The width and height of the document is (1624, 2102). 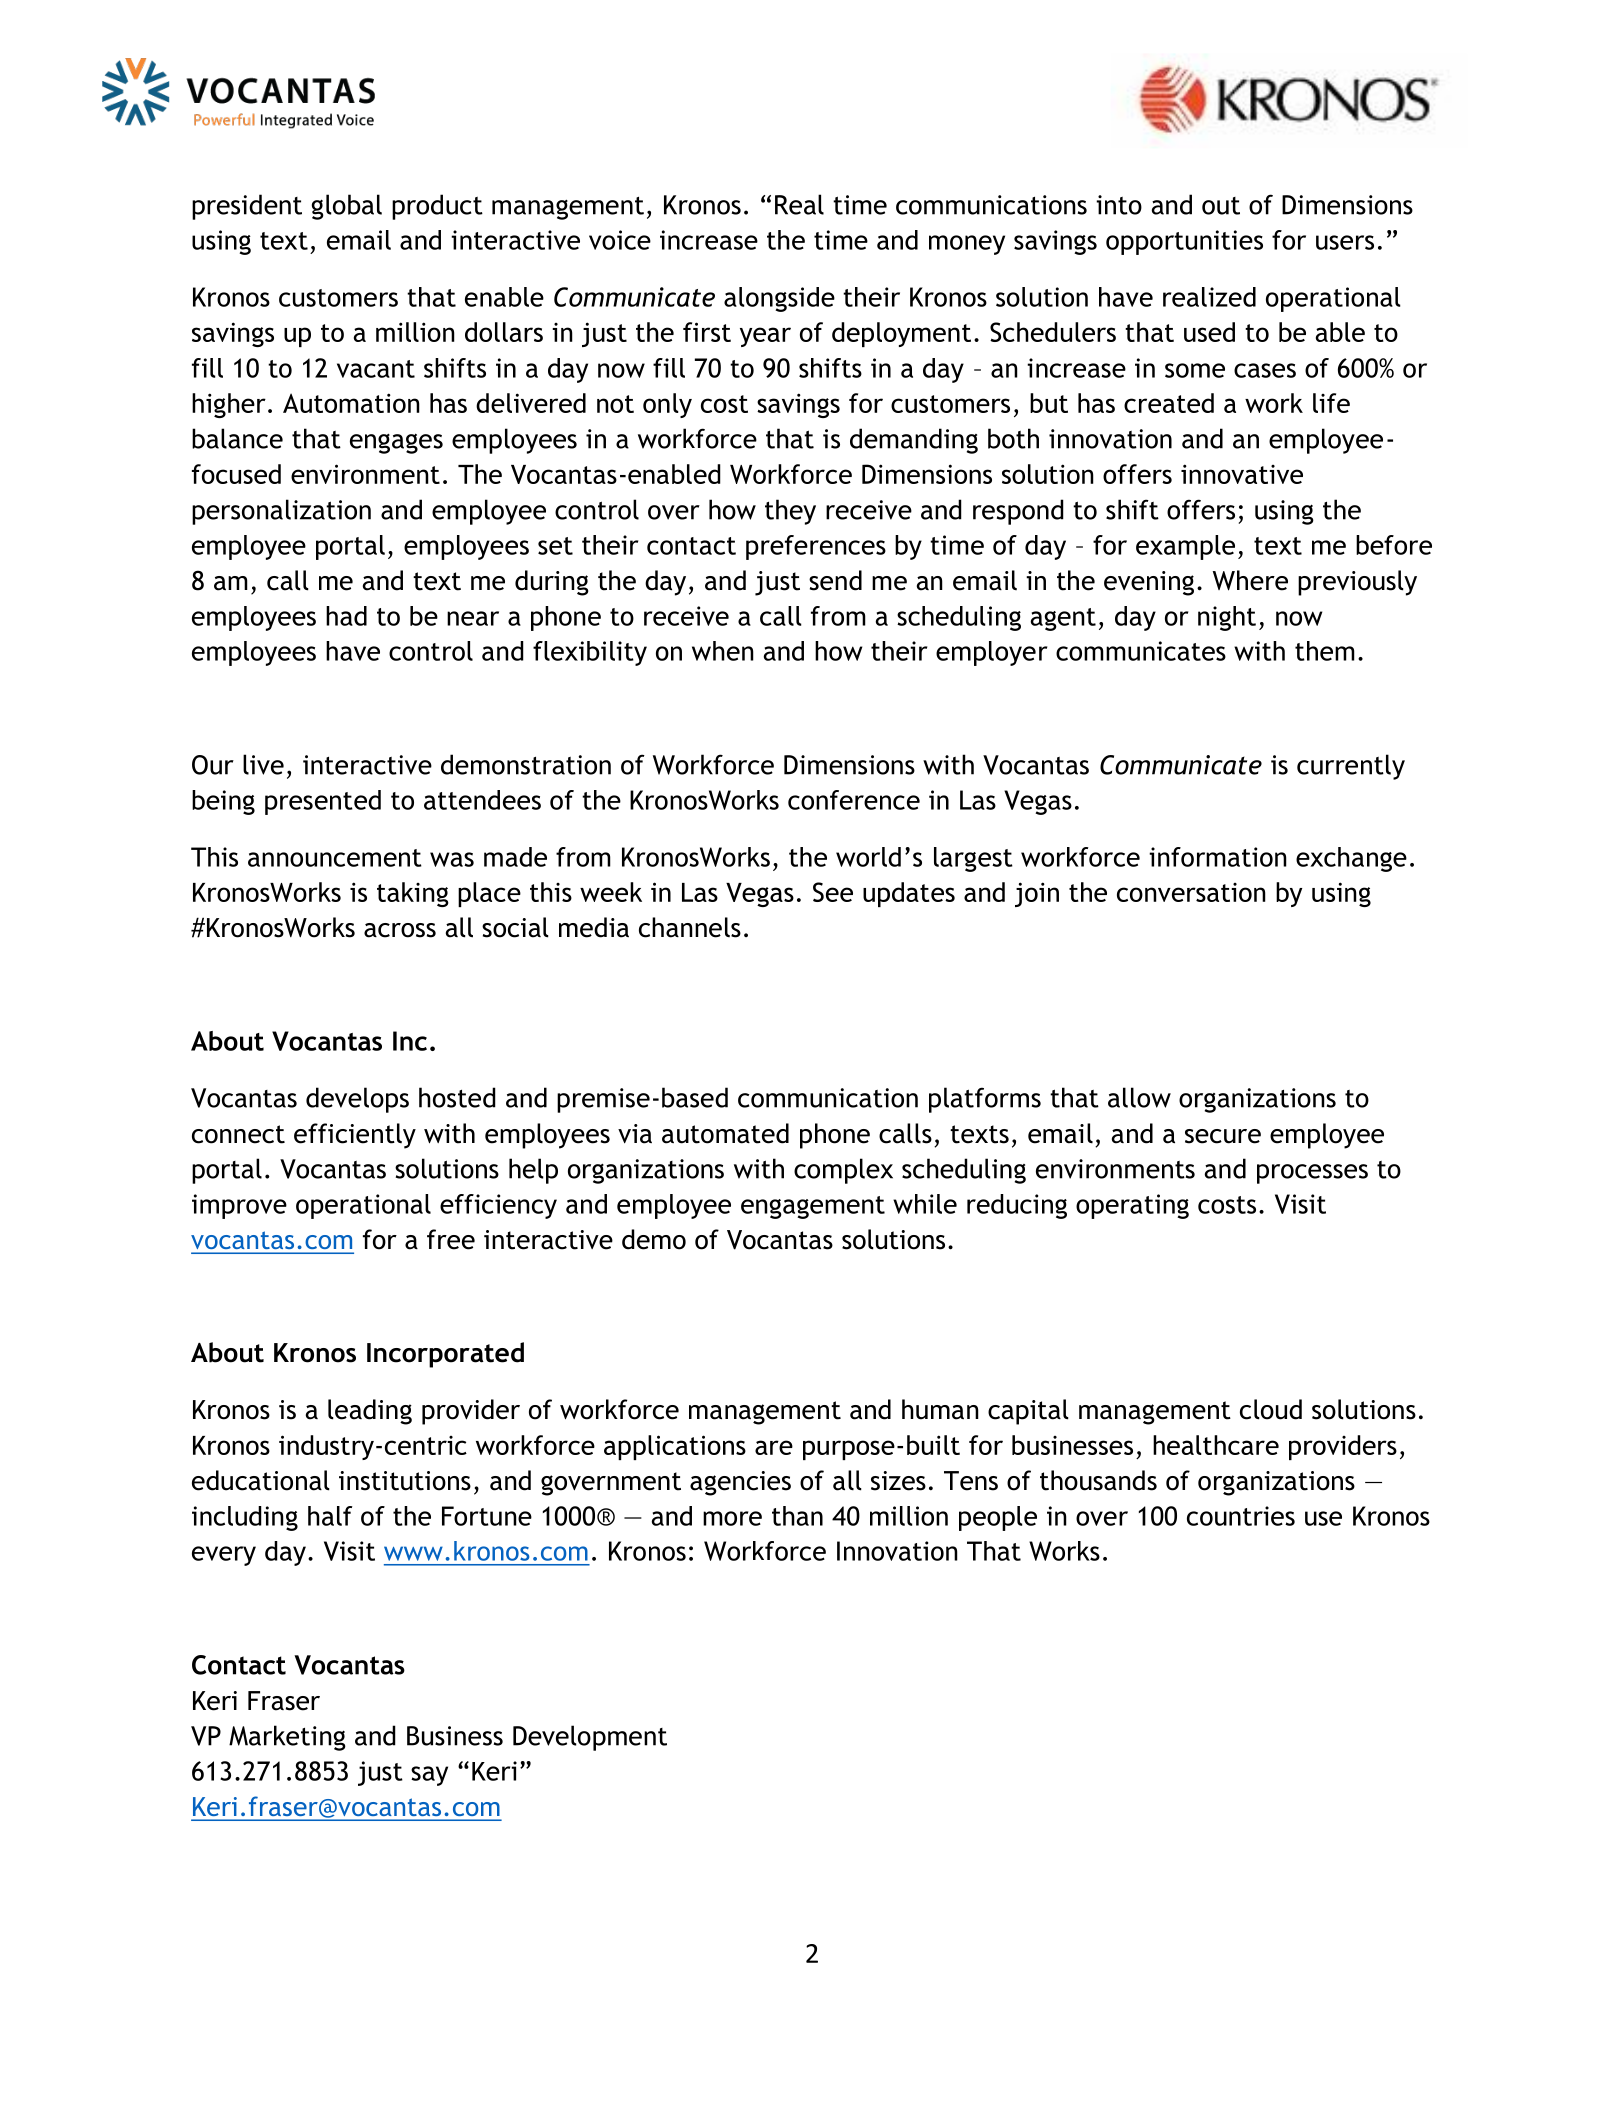 I want to click on global, so click(x=347, y=207).
